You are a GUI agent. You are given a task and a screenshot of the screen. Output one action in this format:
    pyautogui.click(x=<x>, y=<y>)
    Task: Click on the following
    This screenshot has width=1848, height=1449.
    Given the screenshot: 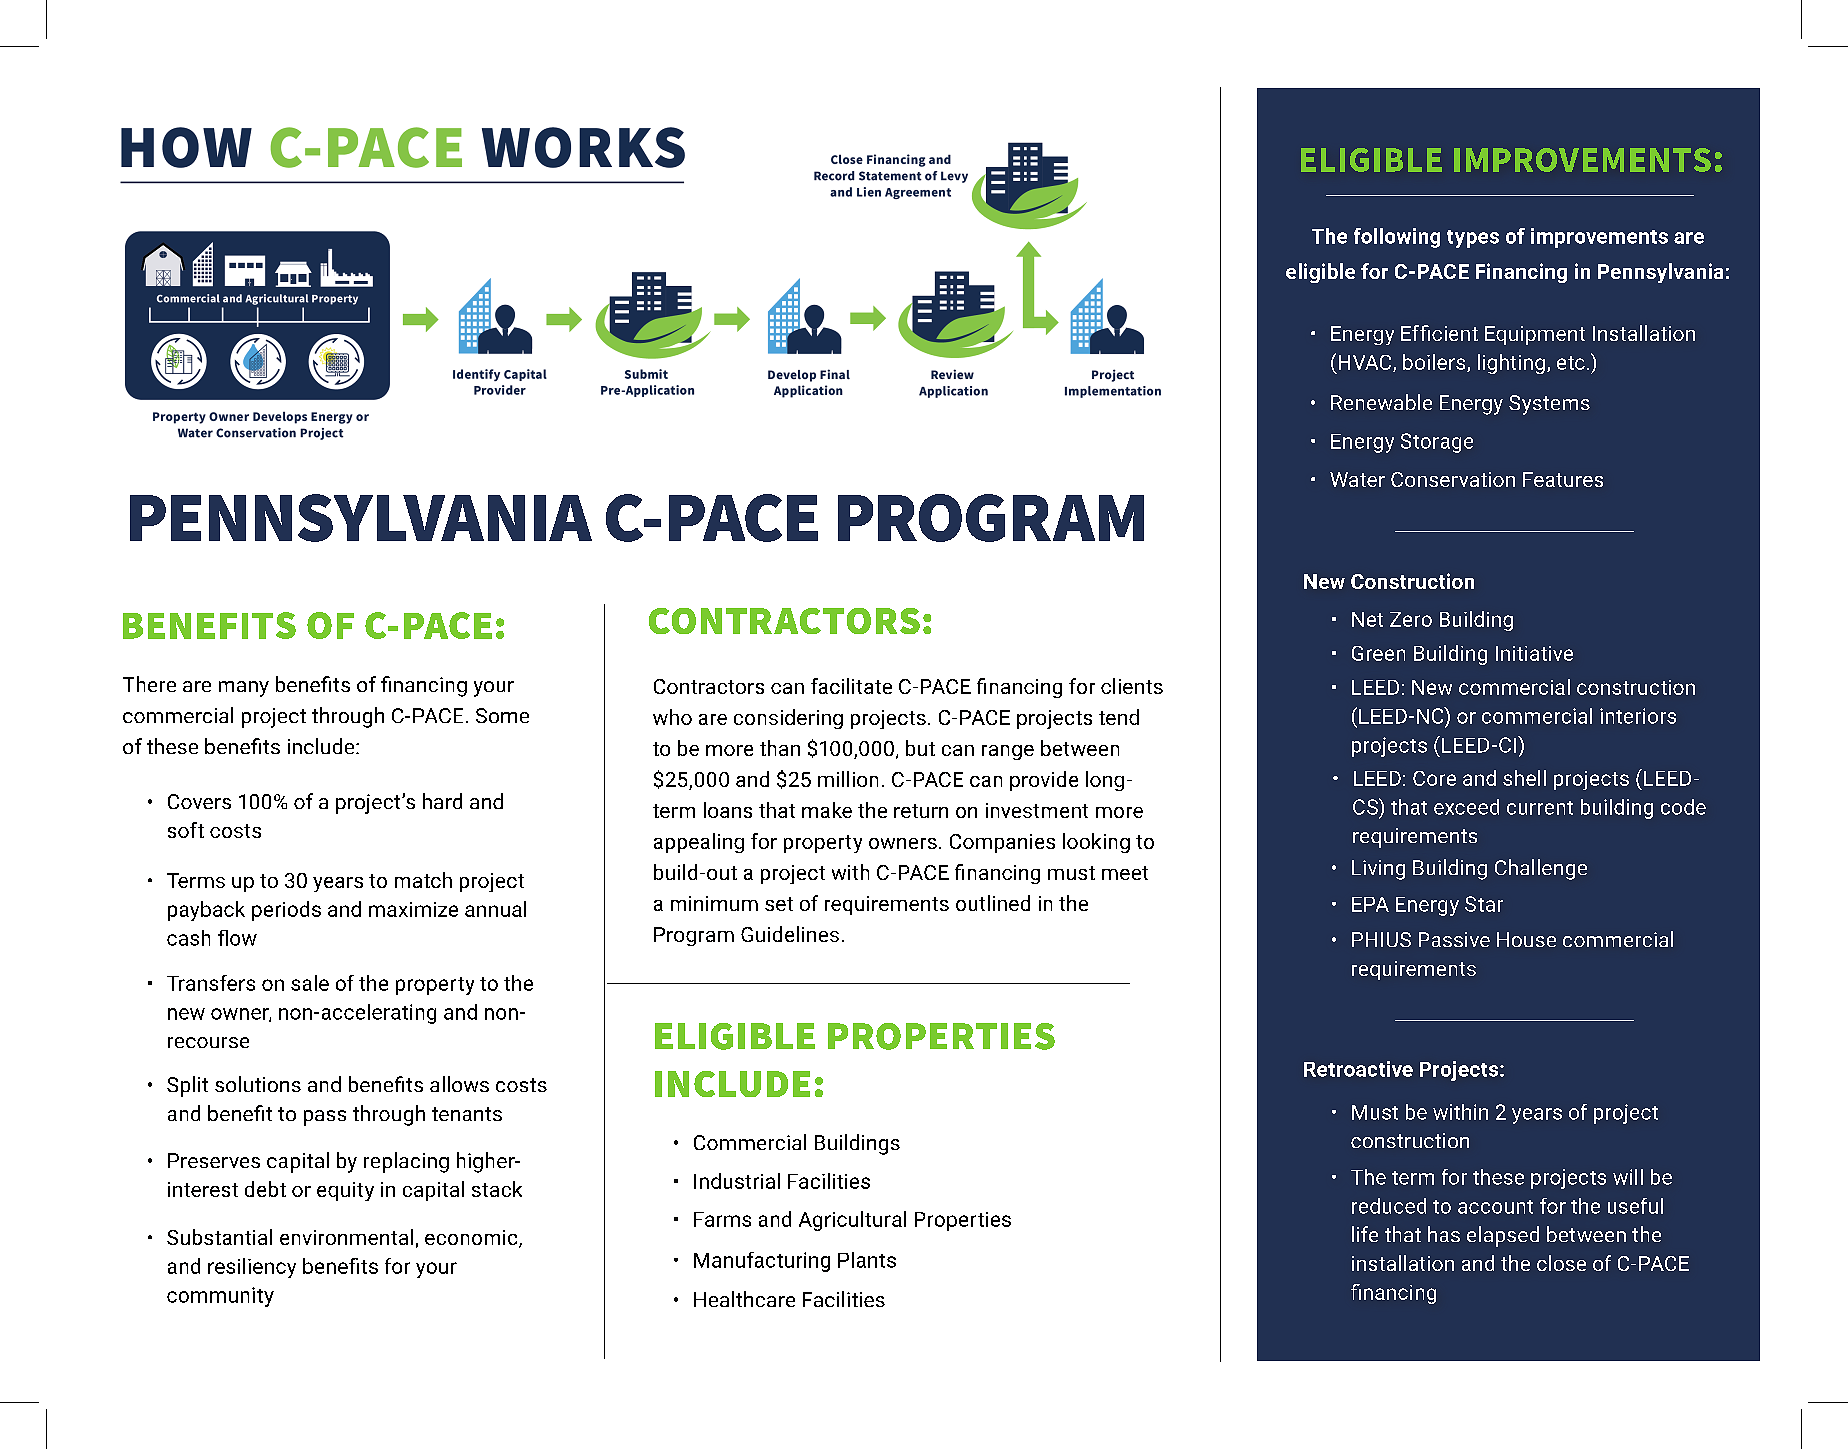 What is the action you would take?
    pyautogui.click(x=1397, y=238)
